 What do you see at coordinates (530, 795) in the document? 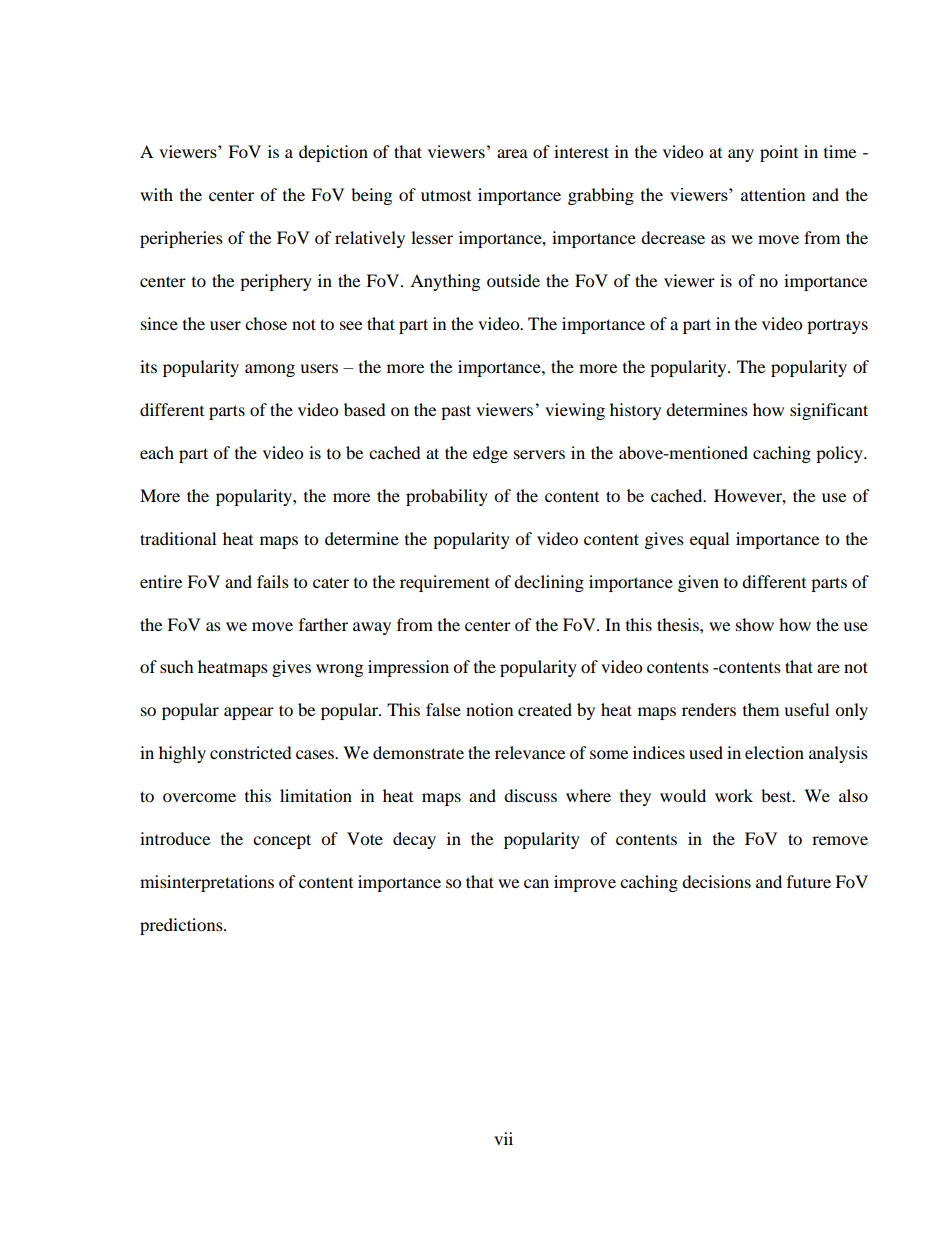
I see `discuss` at bounding box center [530, 795].
